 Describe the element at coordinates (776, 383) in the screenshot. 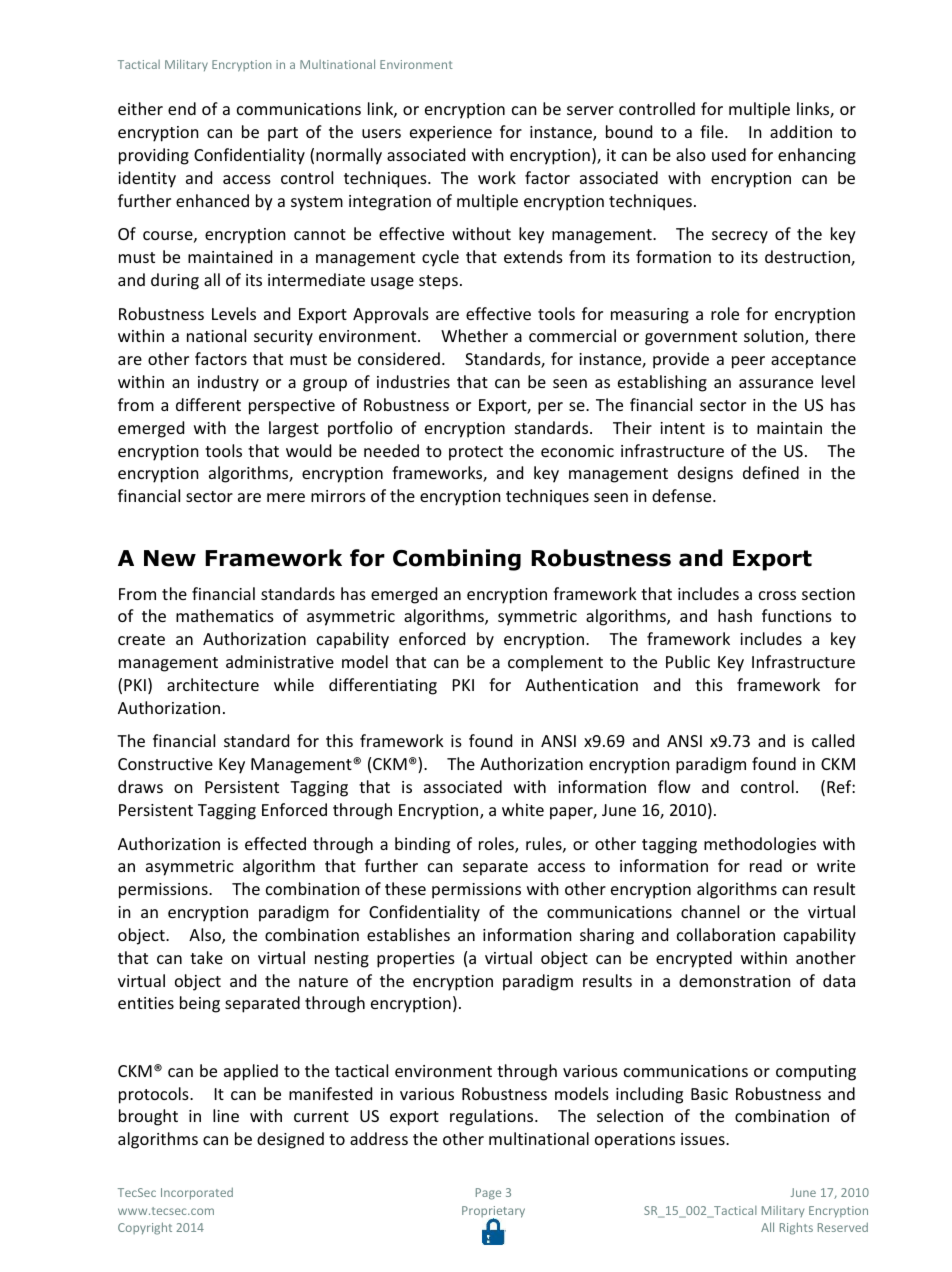

I see `assurance` at that location.
